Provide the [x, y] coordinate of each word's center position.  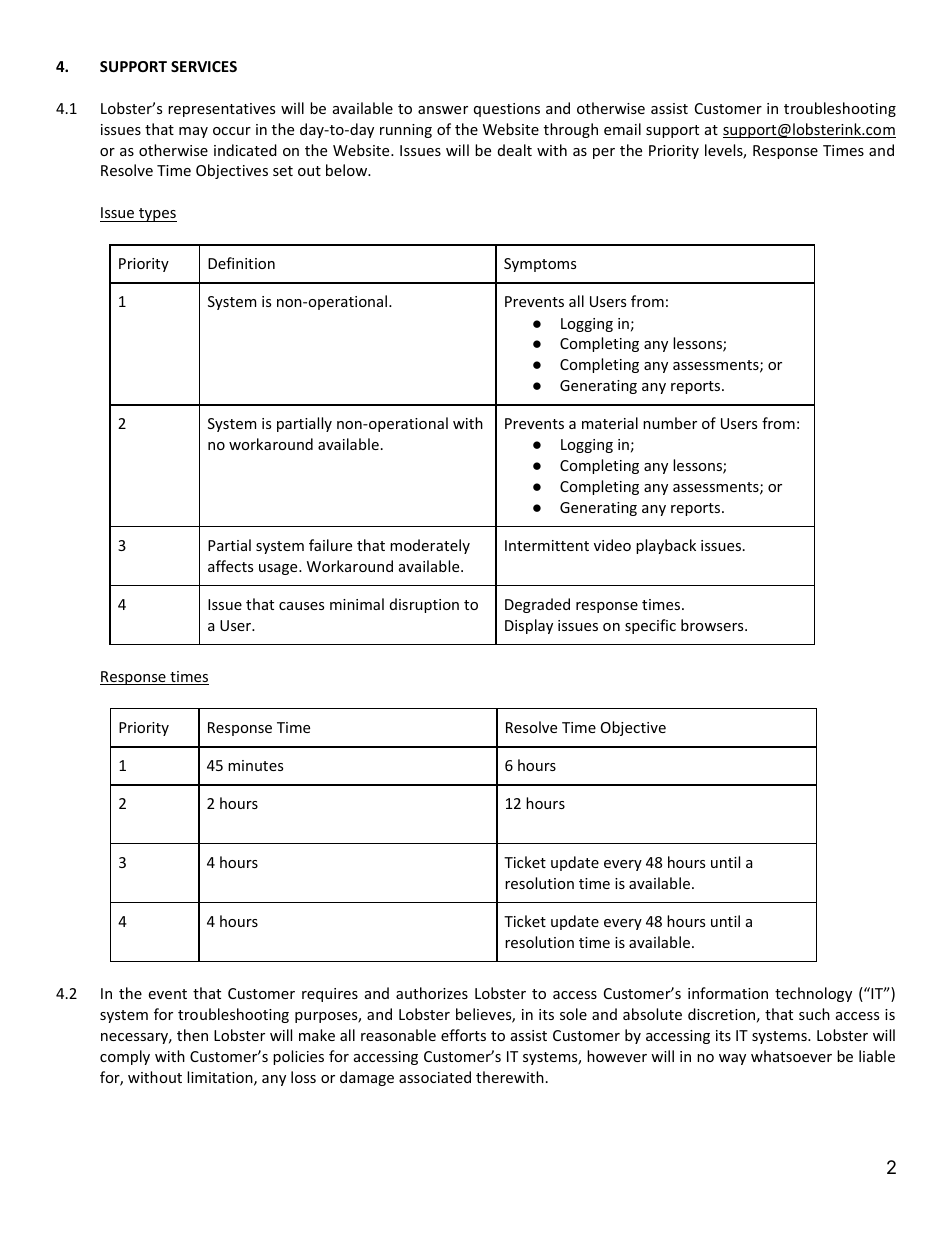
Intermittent [547, 545]
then [192, 1035]
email [622, 129]
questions [507, 110]
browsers [713, 625]
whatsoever [791, 1056]
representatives [221, 110]
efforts [463, 1035]
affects [230, 566]
